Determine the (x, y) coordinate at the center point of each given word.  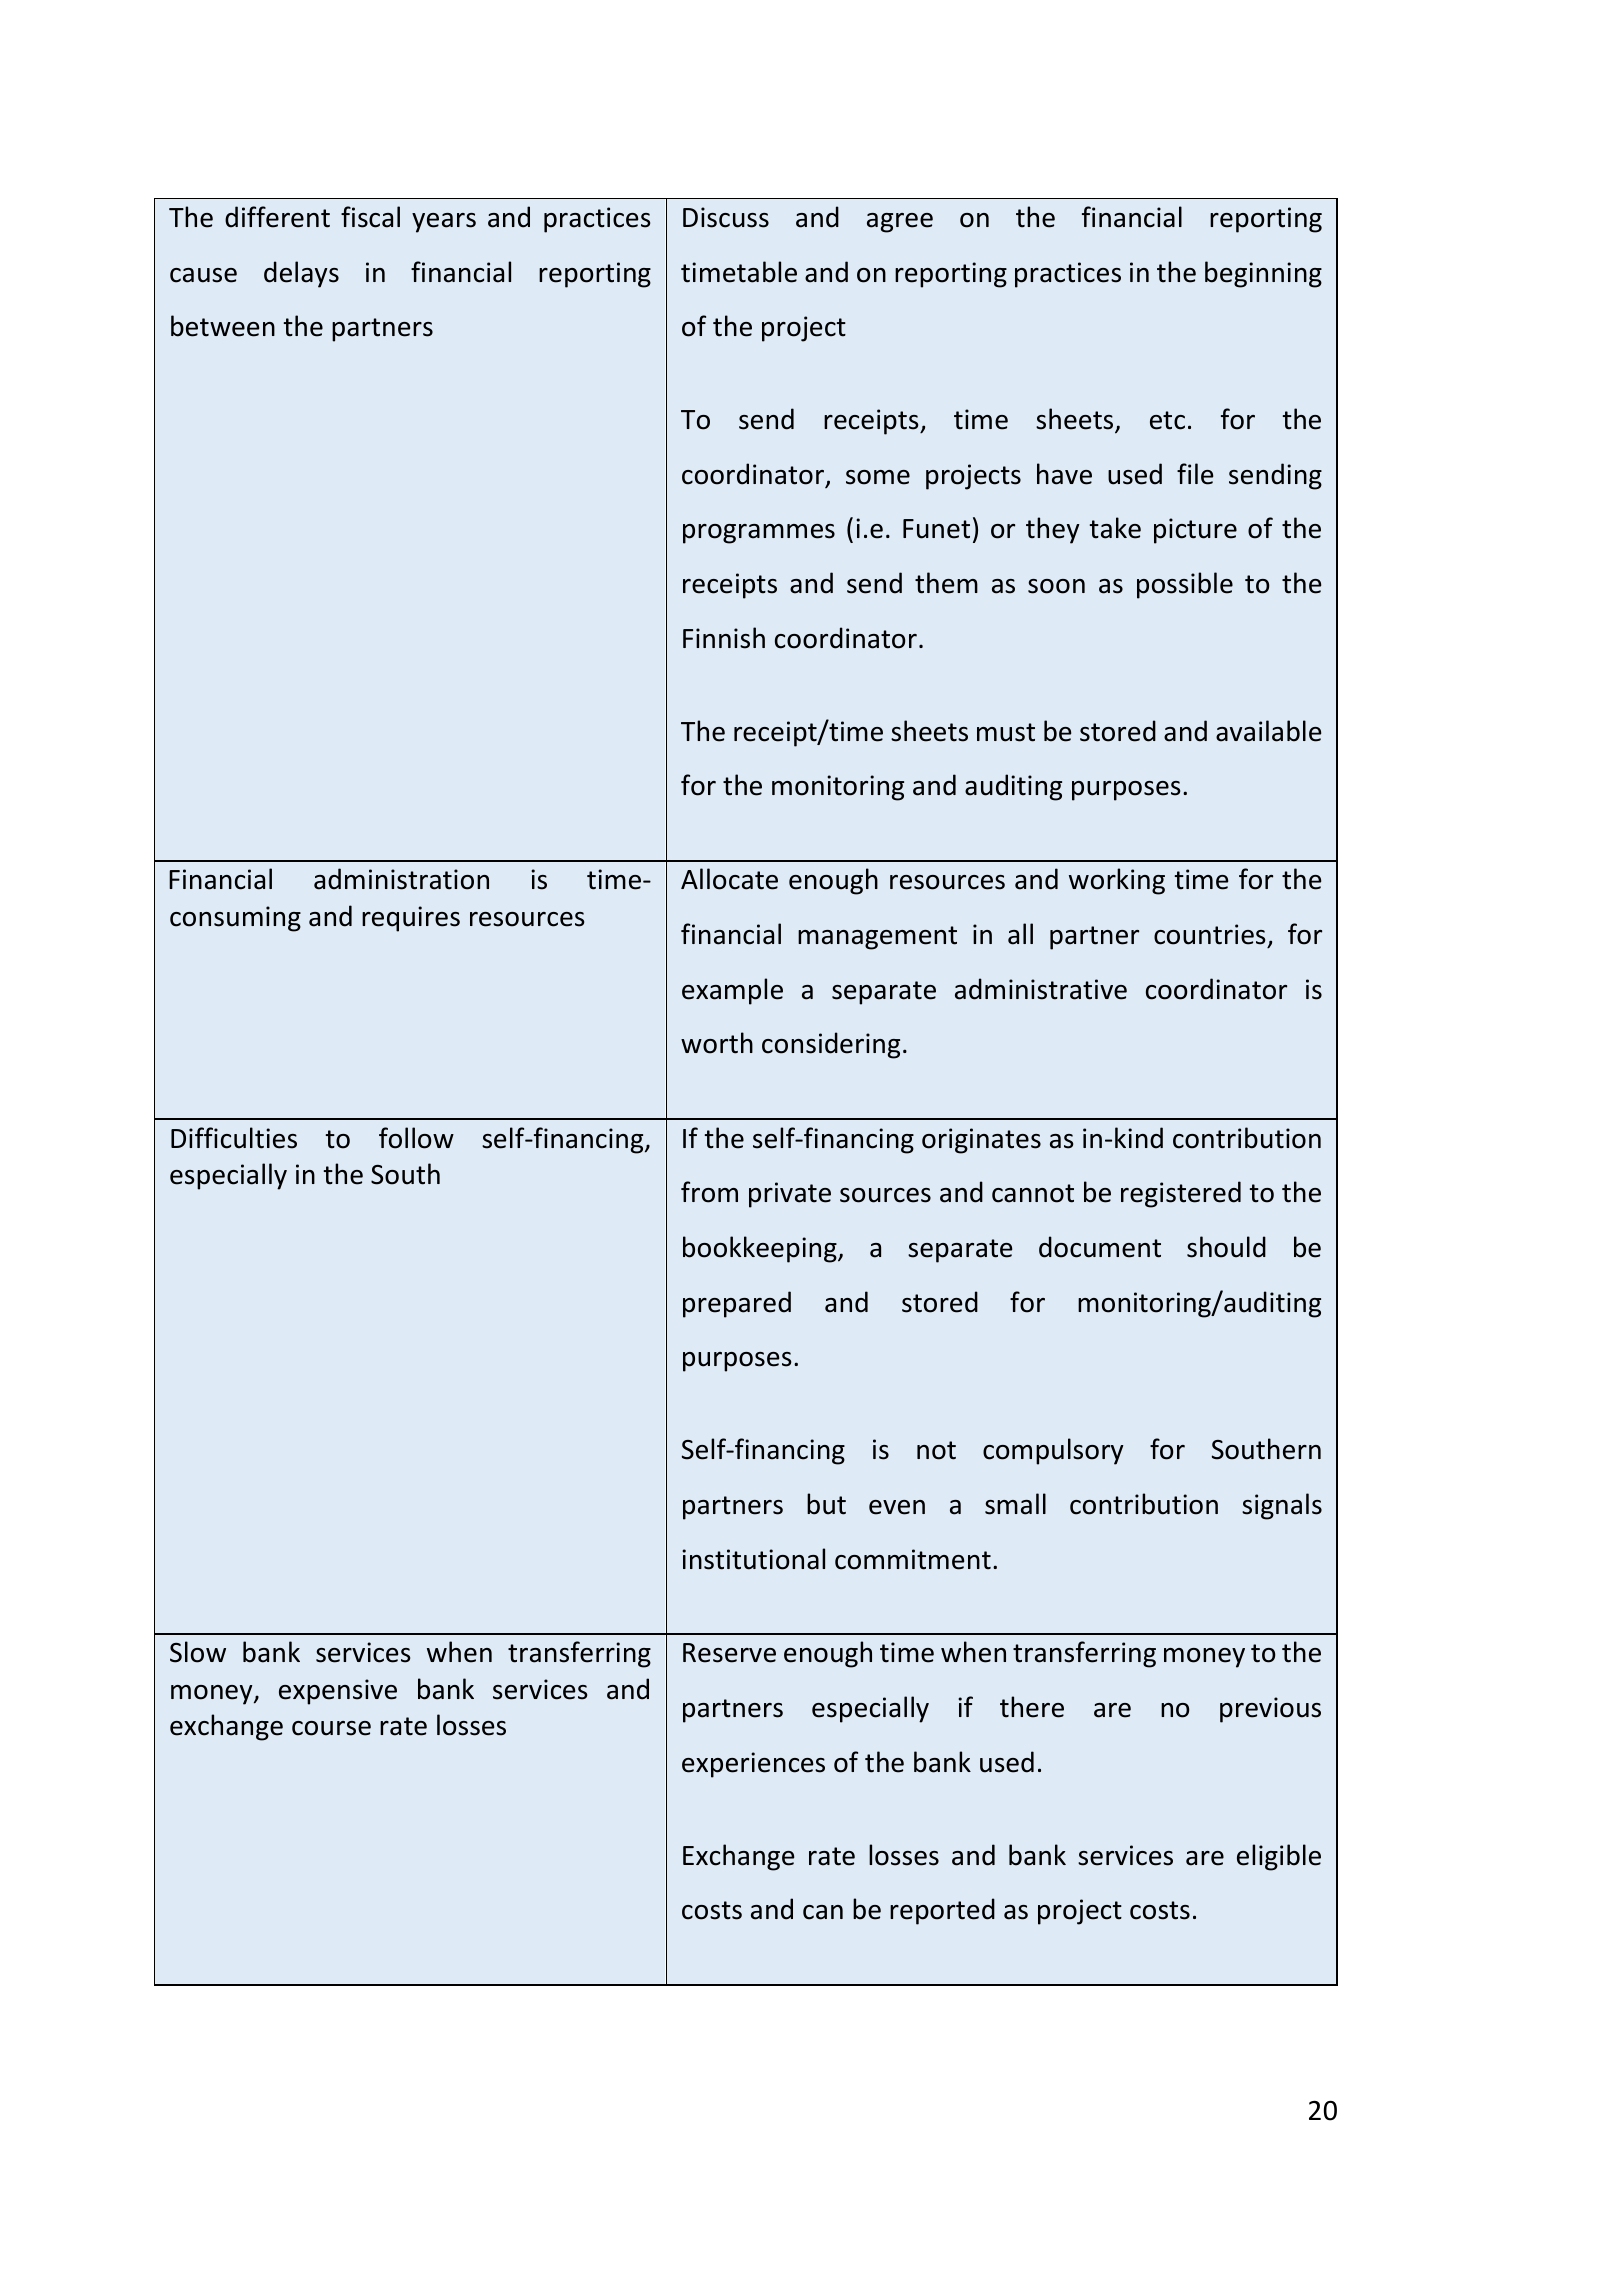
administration (401, 879)
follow (416, 1138)
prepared (737, 1304)
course (331, 1728)
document (1100, 1247)
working (1117, 881)
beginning (1263, 274)
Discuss (726, 217)
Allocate (729, 879)
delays (301, 274)
